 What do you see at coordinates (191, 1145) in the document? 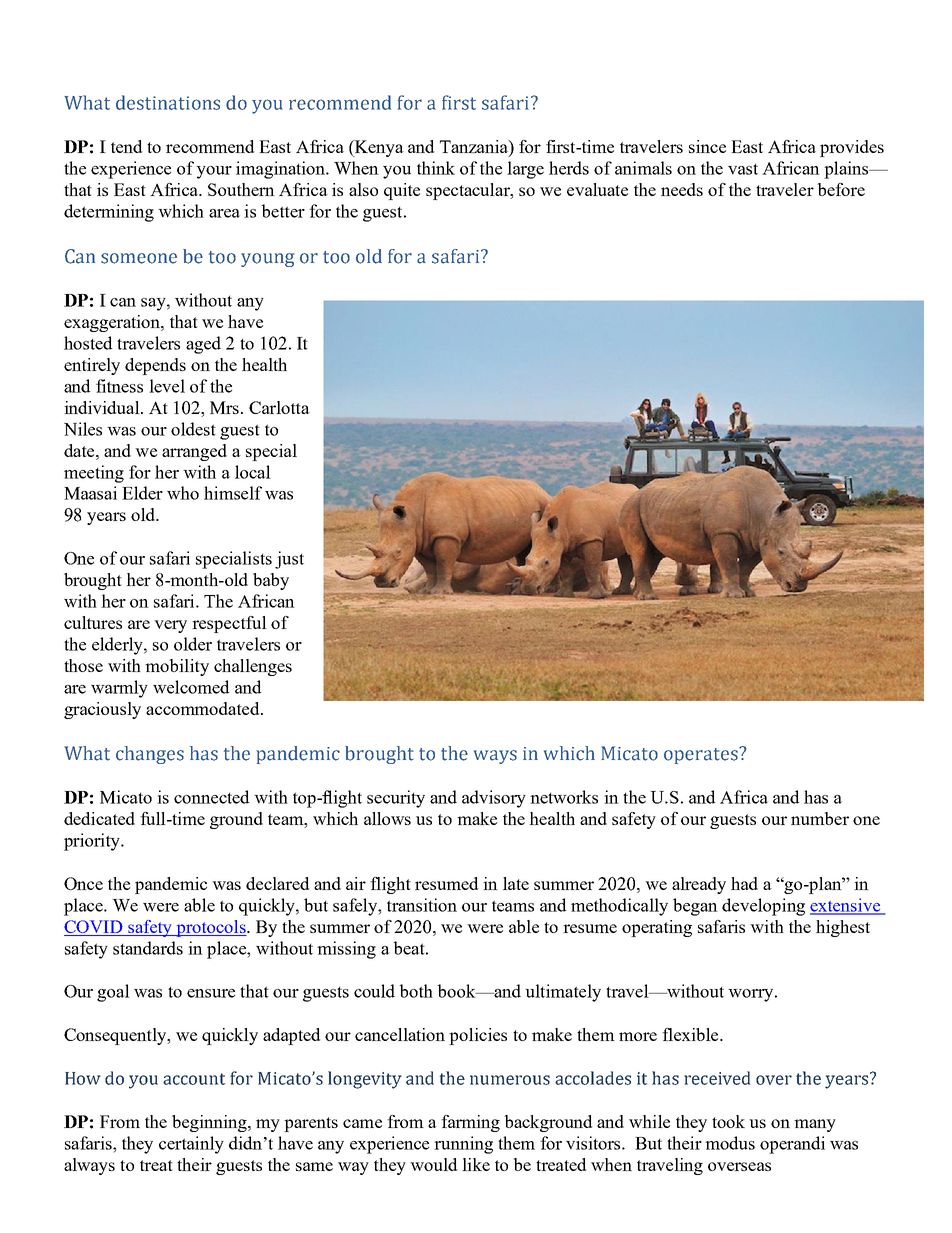
I see `certainly` at bounding box center [191, 1145].
